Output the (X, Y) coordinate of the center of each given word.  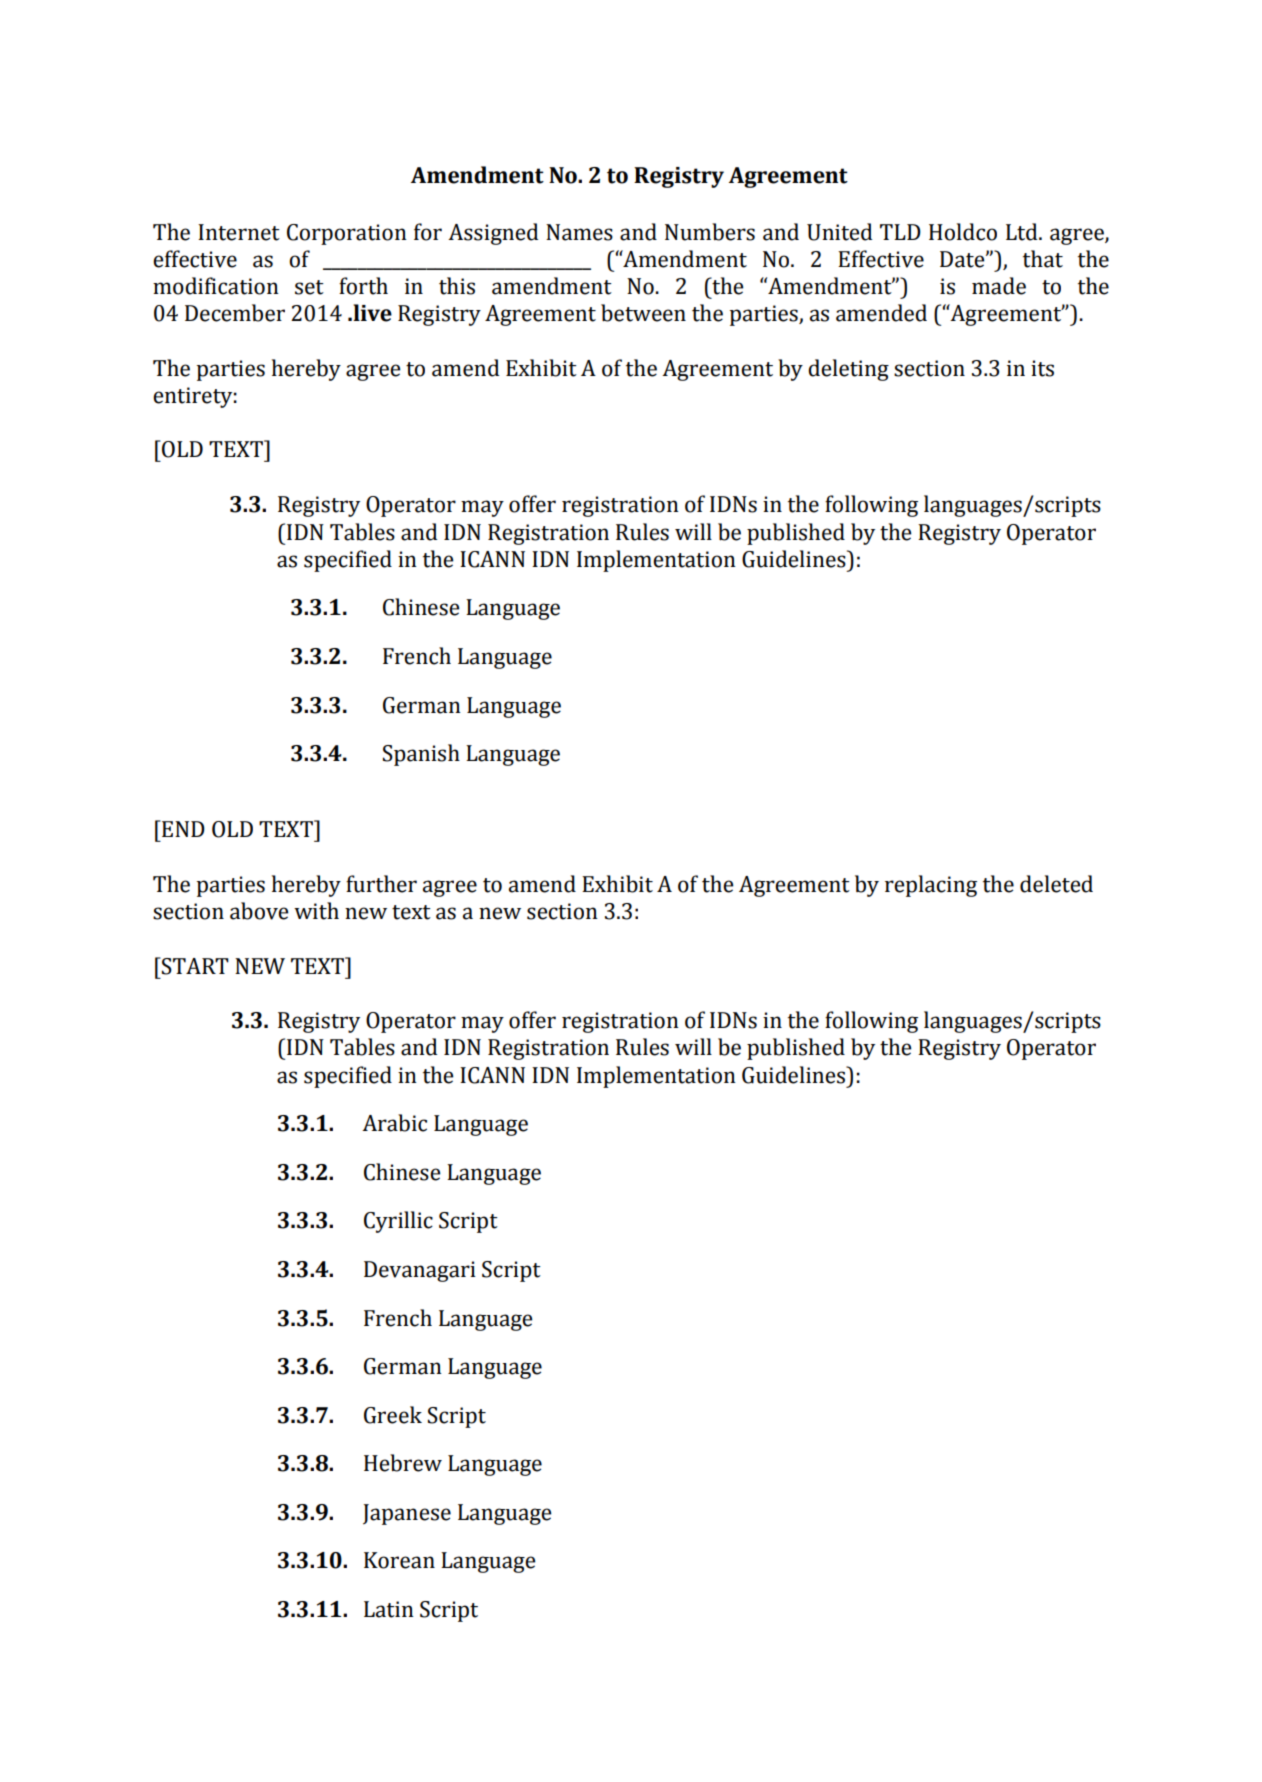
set (309, 287)
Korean (399, 1560)
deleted (1056, 884)
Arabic (394, 1123)
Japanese (407, 1514)
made (999, 286)
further (381, 884)
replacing (931, 886)
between (643, 313)
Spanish (421, 755)
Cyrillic (398, 1222)
